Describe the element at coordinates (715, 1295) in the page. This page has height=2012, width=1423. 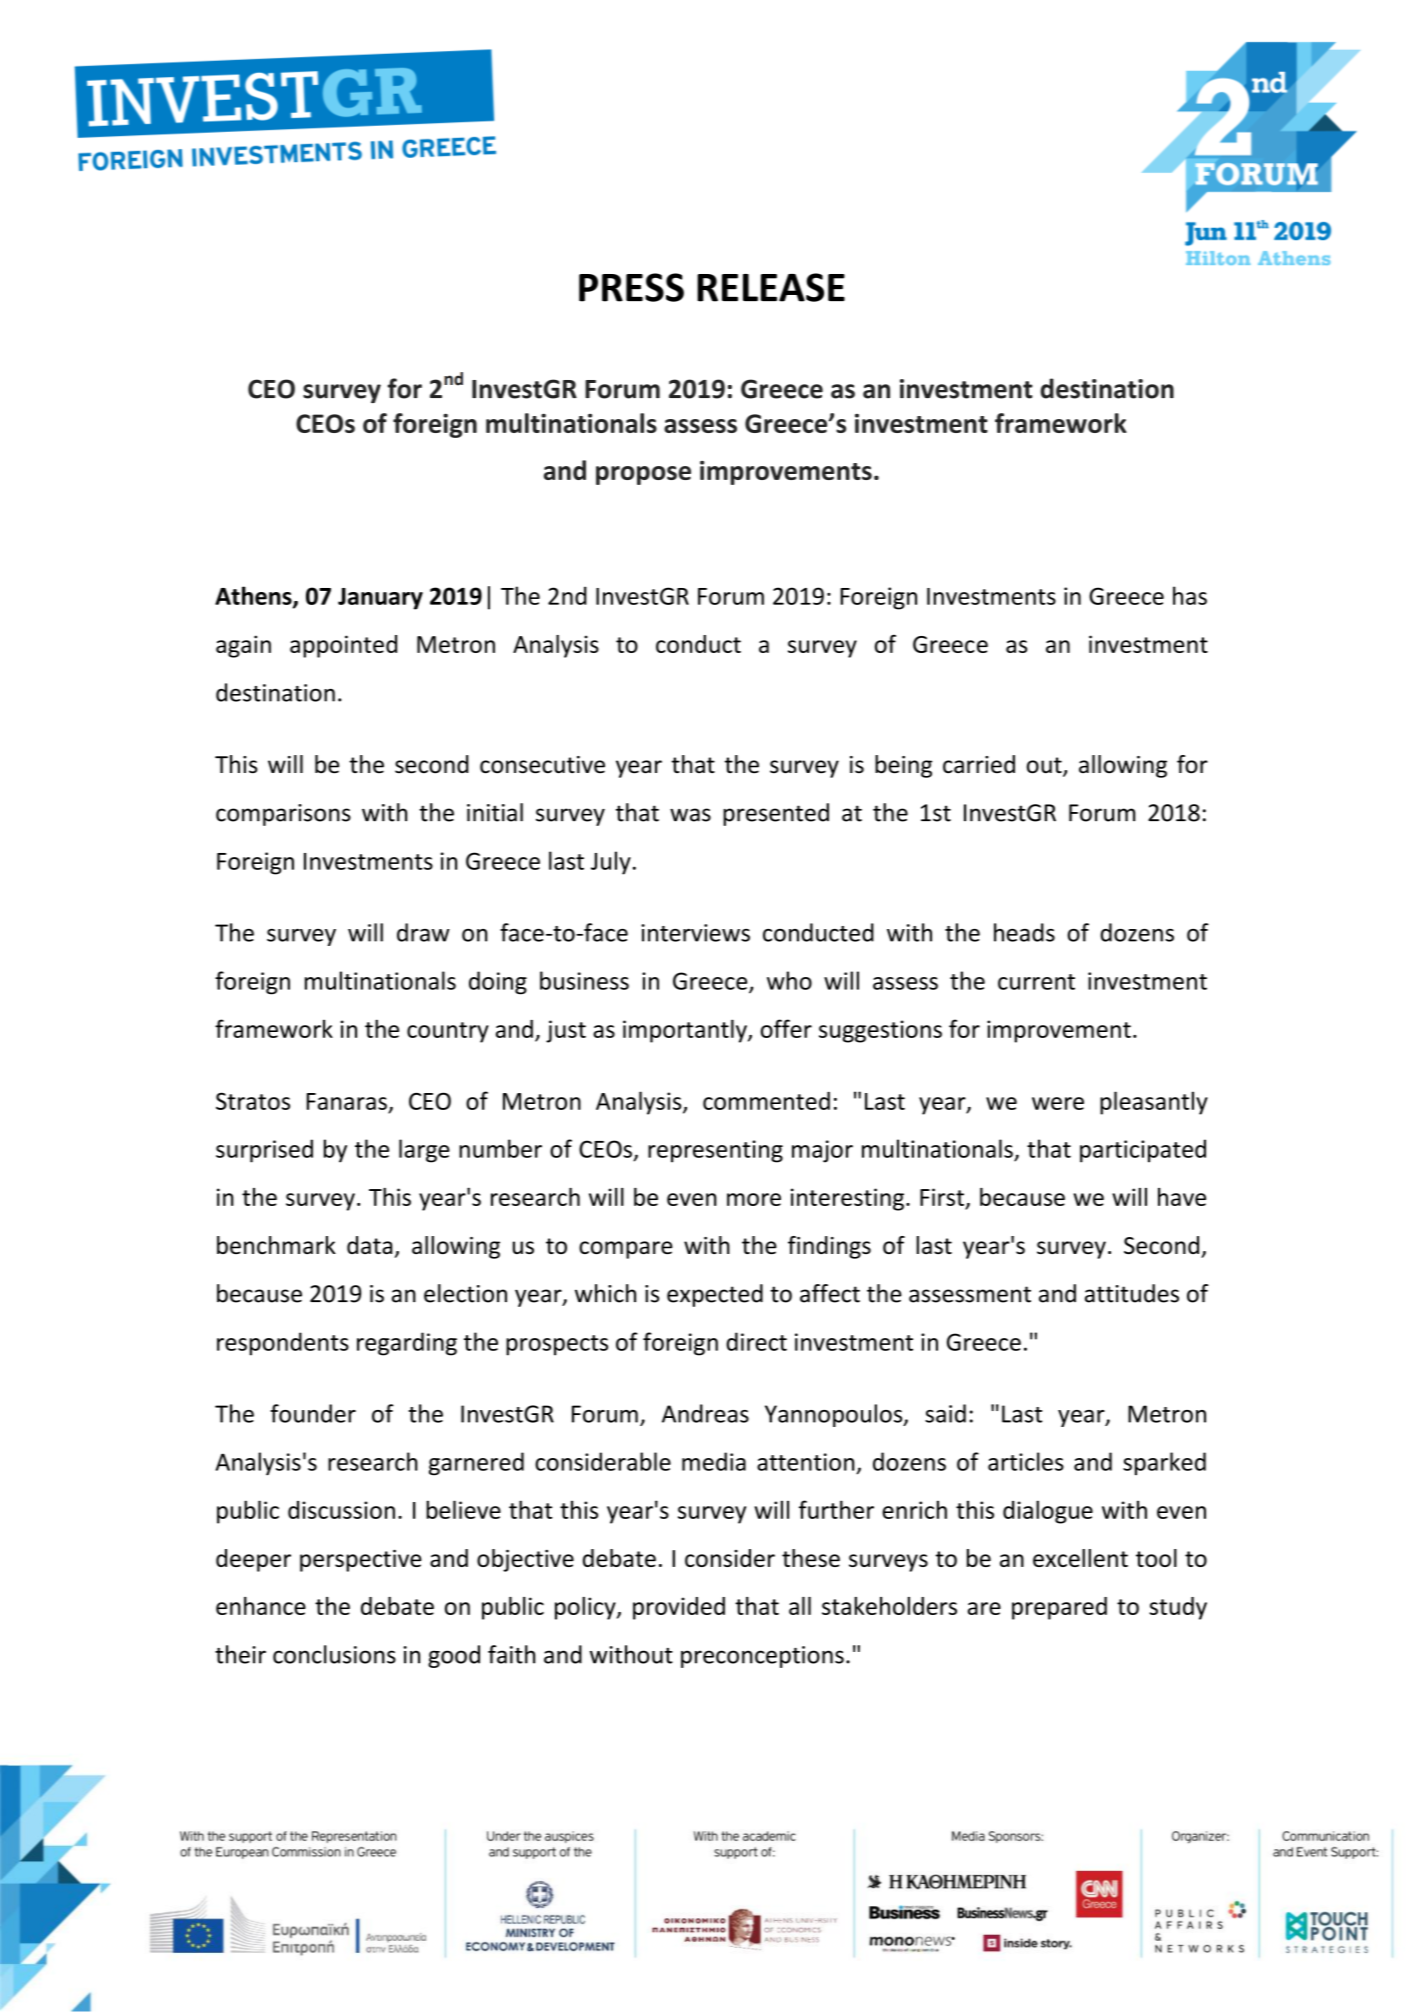
I see `expected` at that location.
